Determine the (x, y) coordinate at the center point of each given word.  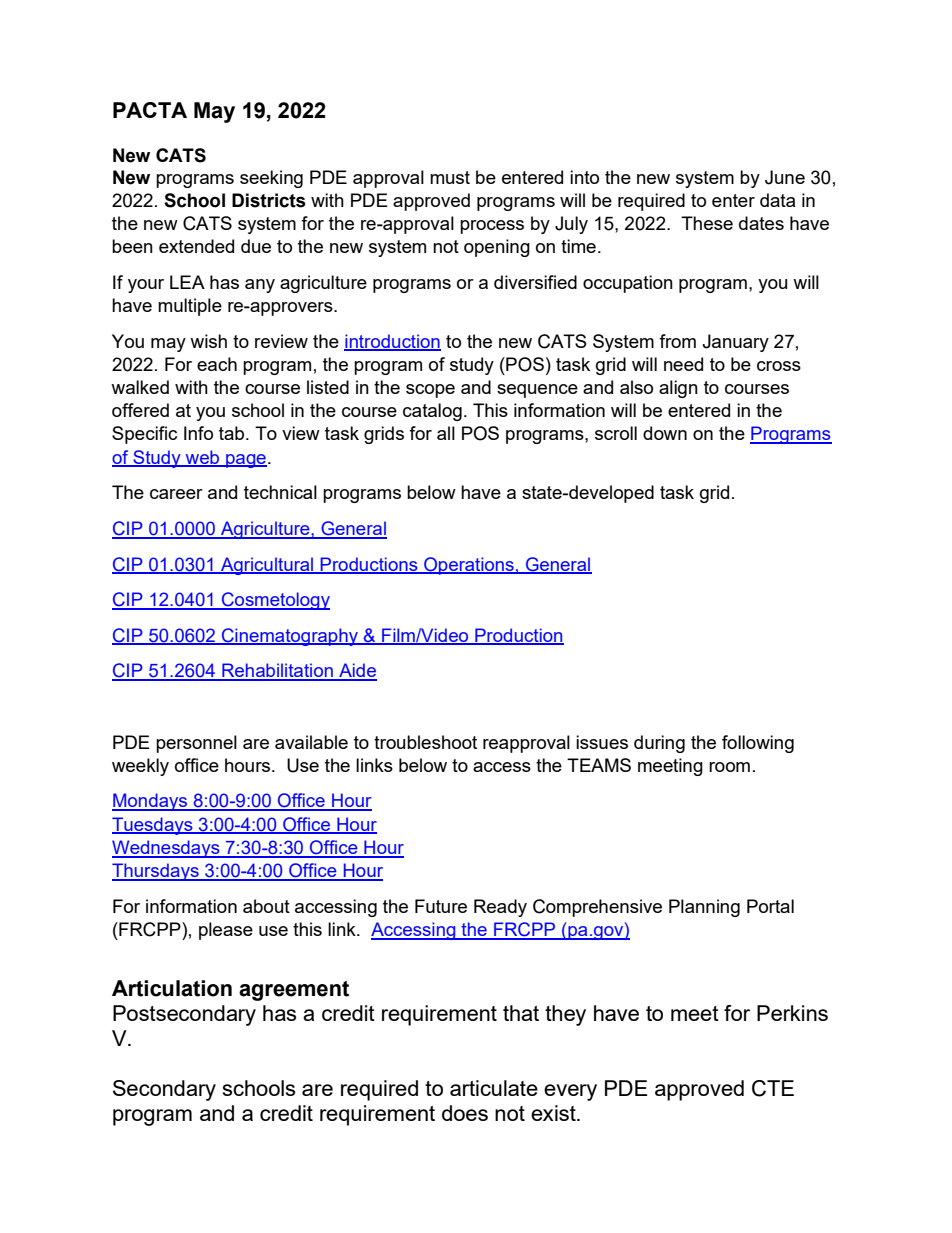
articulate (494, 1088)
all (446, 433)
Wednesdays (167, 849)
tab (233, 433)
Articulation (172, 988)
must (450, 177)
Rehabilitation (277, 671)
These (707, 223)
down (665, 433)
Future (441, 906)
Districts (269, 200)
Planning (704, 908)
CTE (773, 1088)
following (758, 744)
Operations (469, 566)
